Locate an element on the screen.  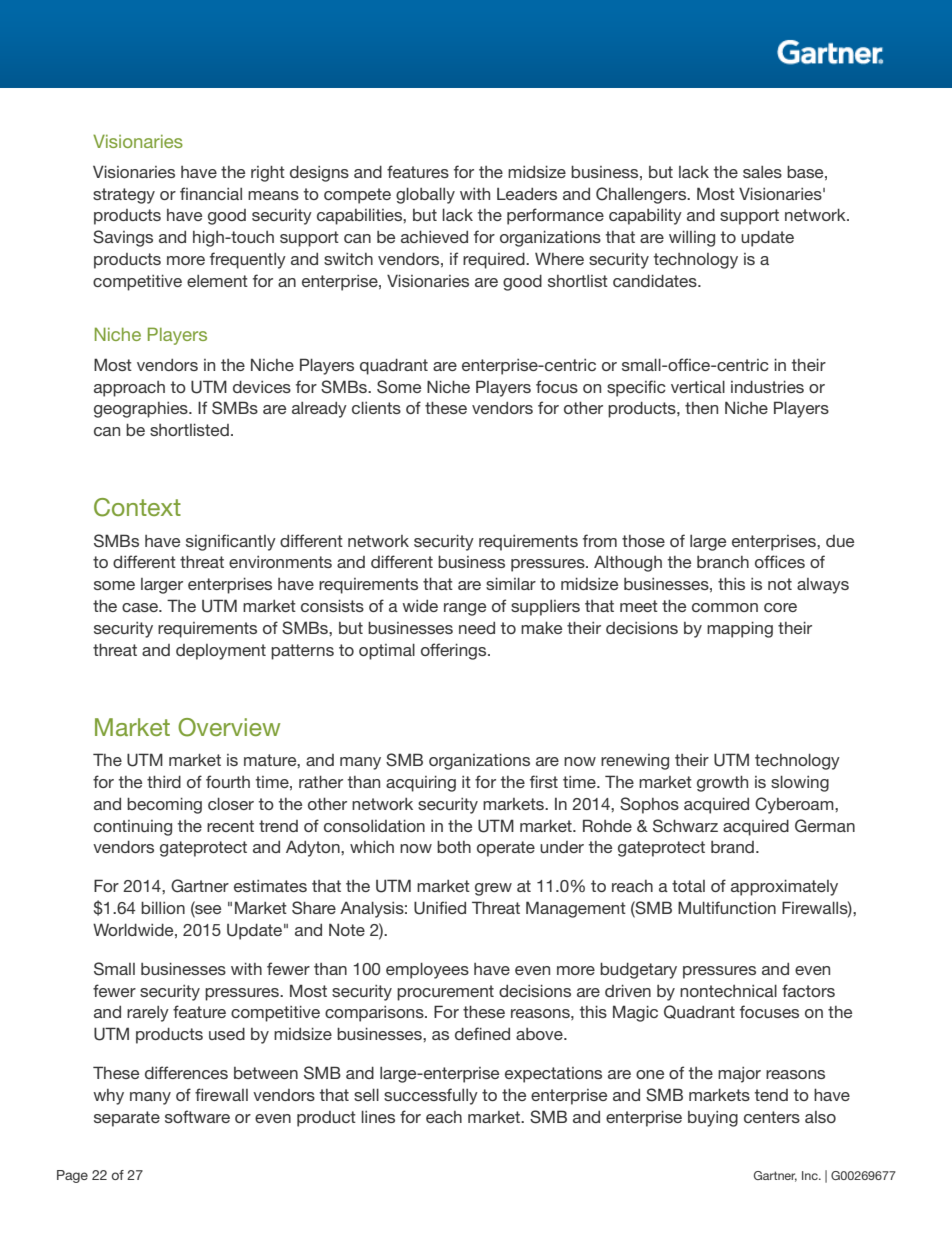
sales is located at coordinates (762, 172).
